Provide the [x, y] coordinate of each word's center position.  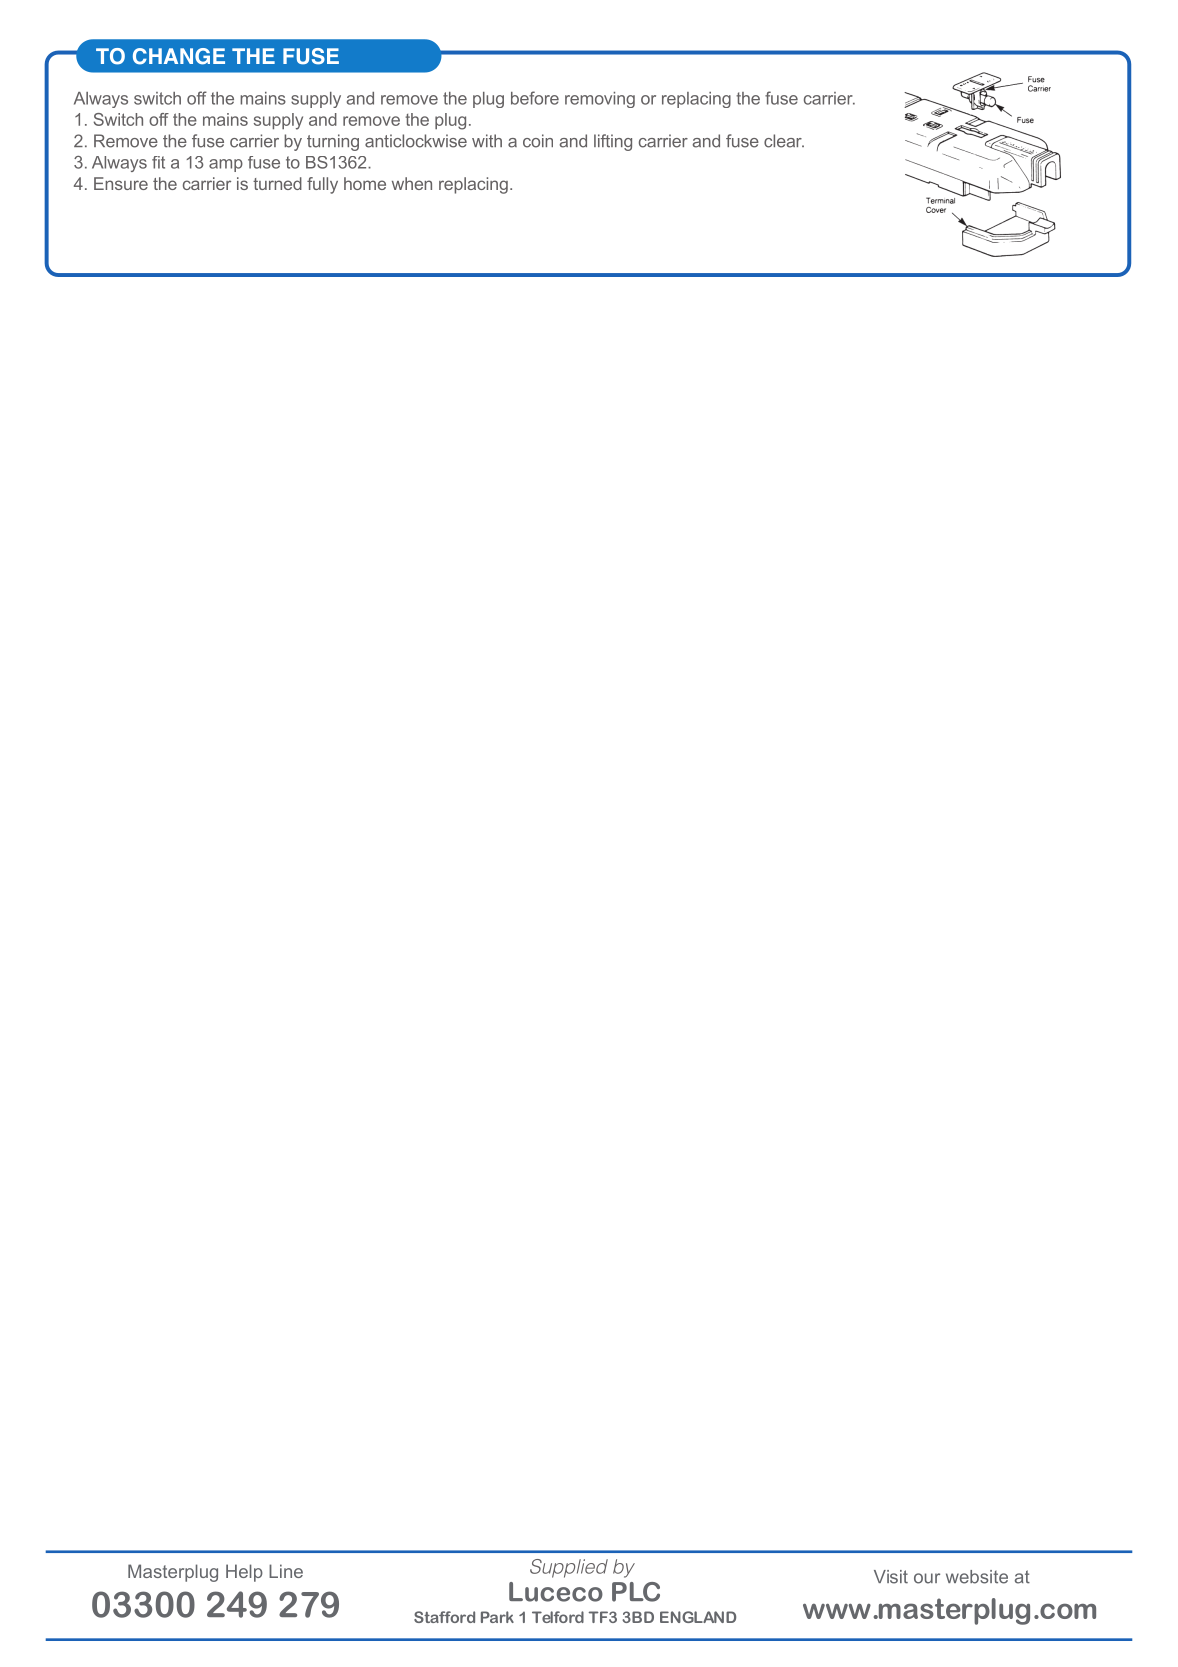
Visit [891, 1577]
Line [286, 1571]
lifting [613, 142]
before [535, 98]
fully [322, 185]
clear [784, 141]
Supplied [569, 1568]
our [927, 1578]
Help [244, 1573]
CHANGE [179, 56]
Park [497, 1617]
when [412, 183]
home [365, 183]
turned [277, 183]
